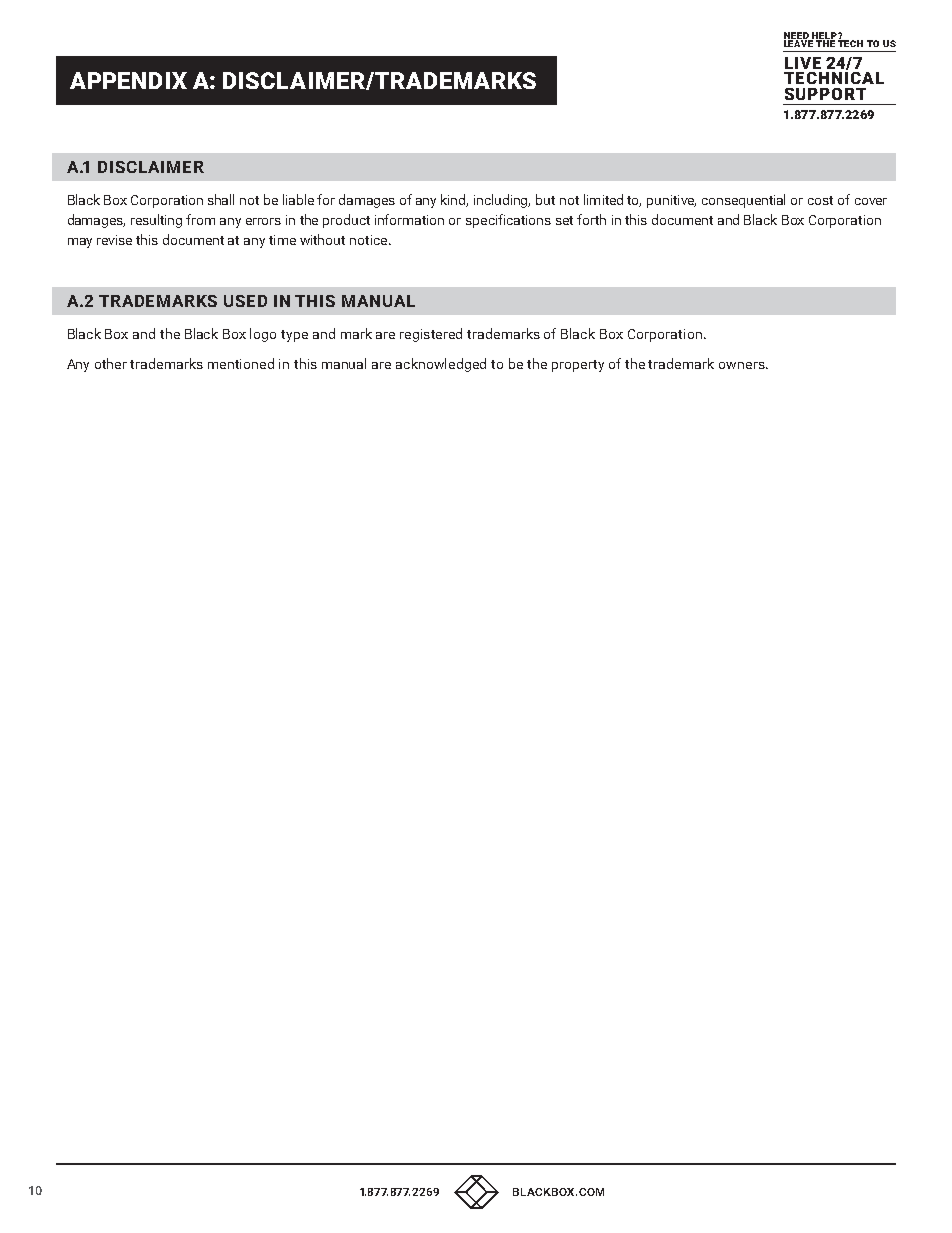  Describe the element at coordinates (111, 363) in the image. I see `other` at that location.
